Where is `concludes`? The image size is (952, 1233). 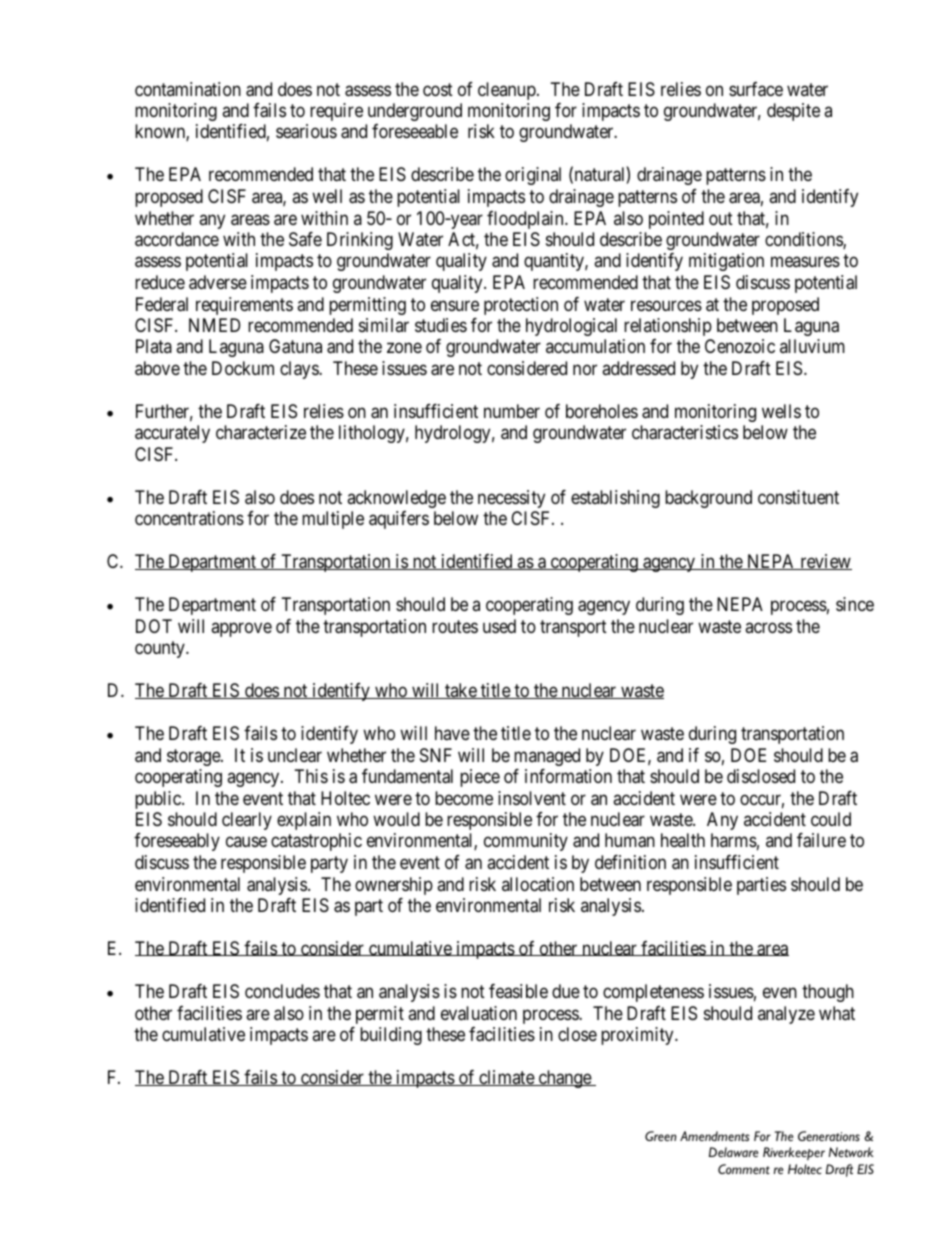
concludes is located at coordinates (282, 991).
